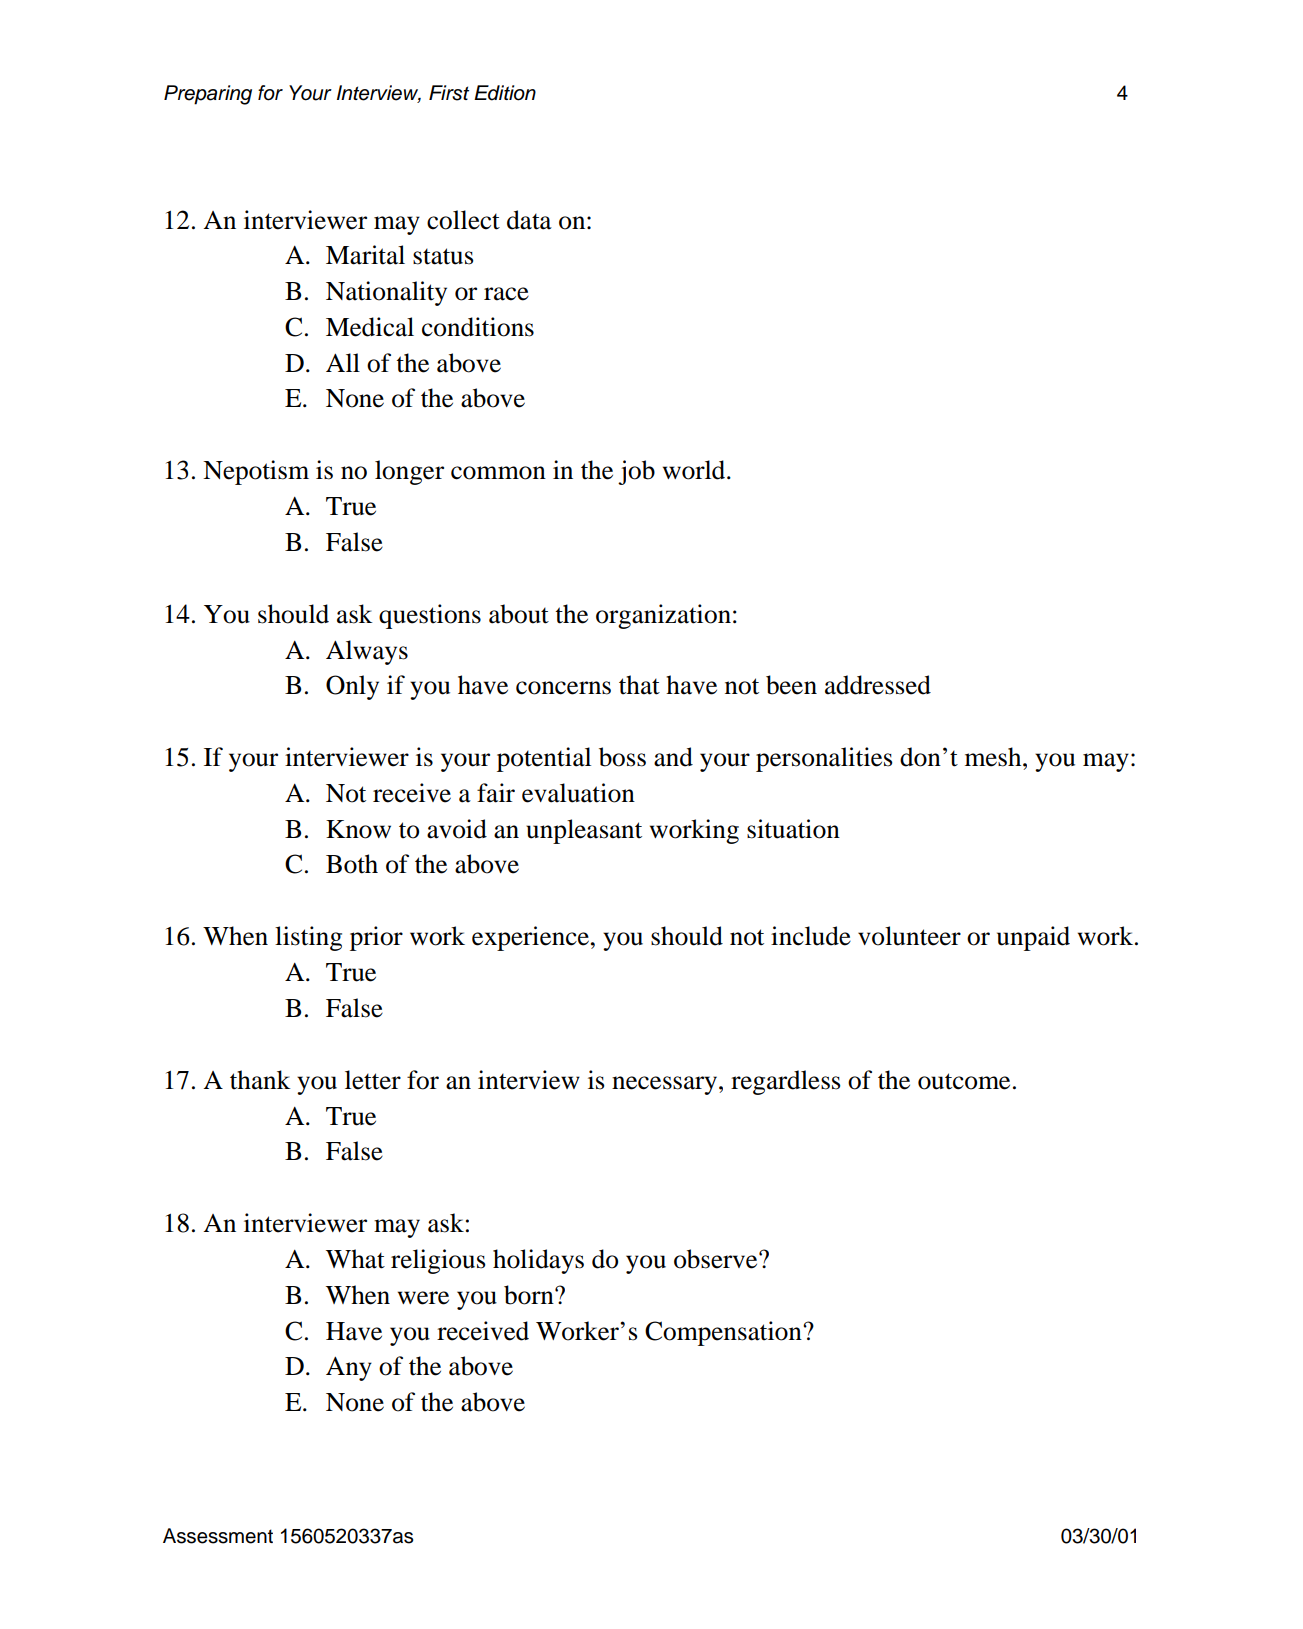 The height and width of the screenshot is (1629, 1303). Describe the element at coordinates (724, 1333) in the screenshot. I see `Compensation` at that location.
